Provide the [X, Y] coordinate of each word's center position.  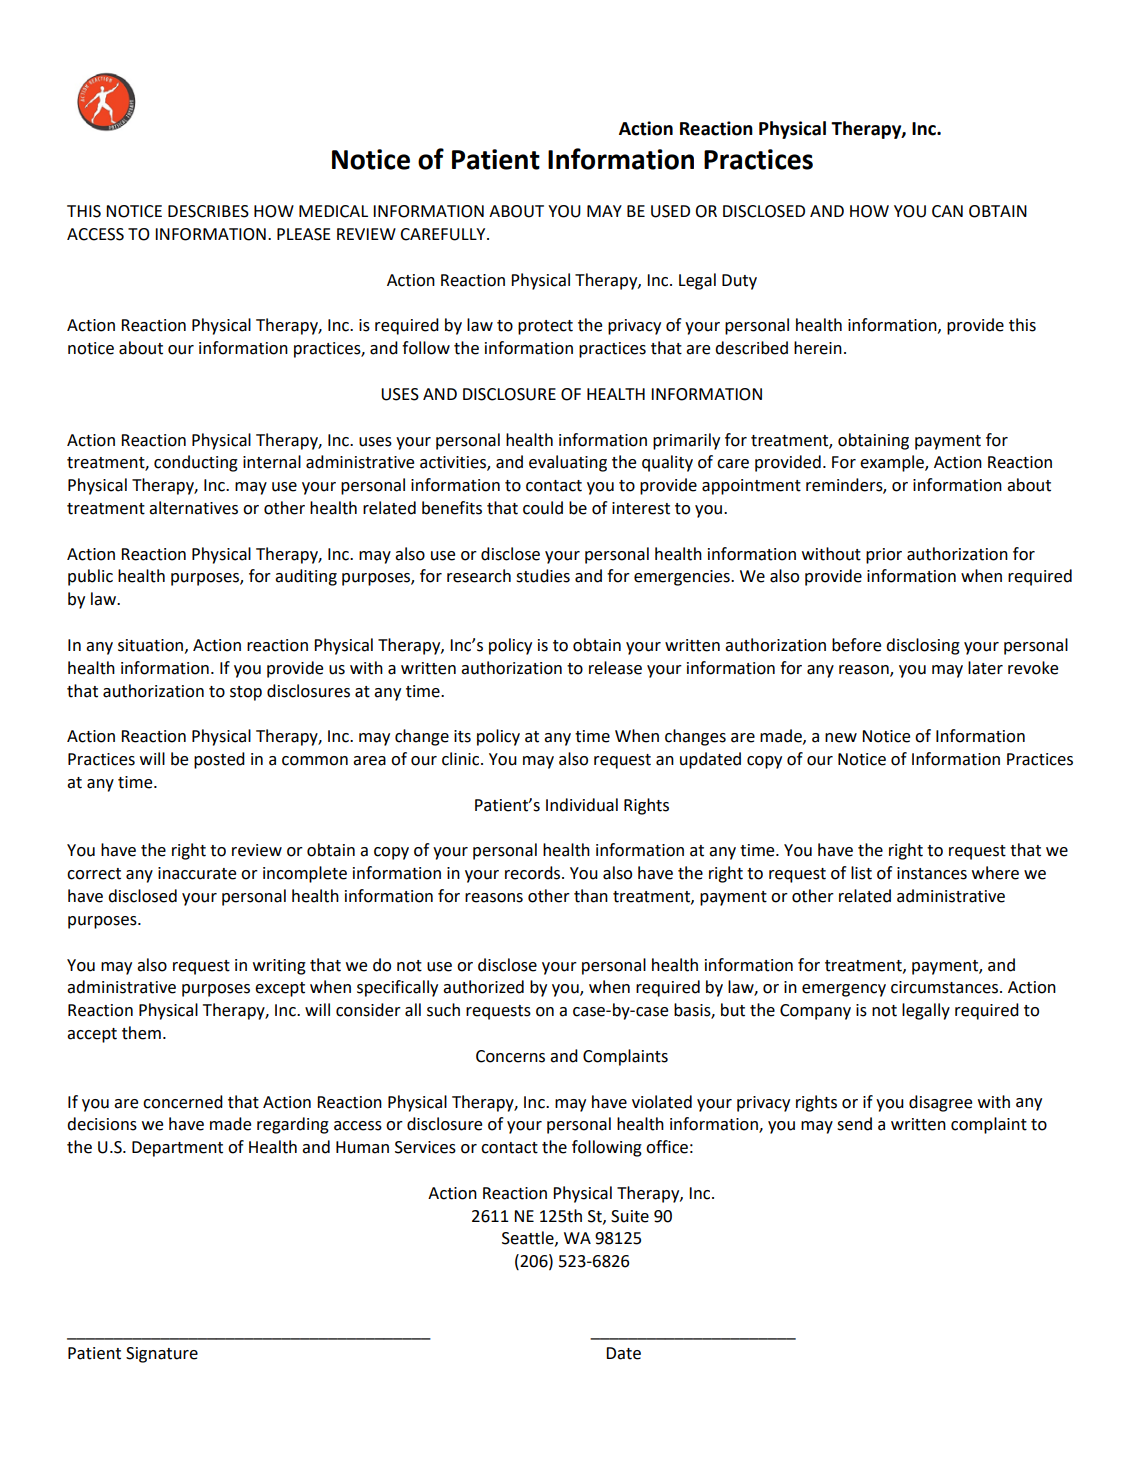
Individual [582, 805]
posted [219, 760]
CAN [947, 211]
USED [670, 211]
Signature [162, 1355]
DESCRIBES [208, 211]
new [841, 738]
